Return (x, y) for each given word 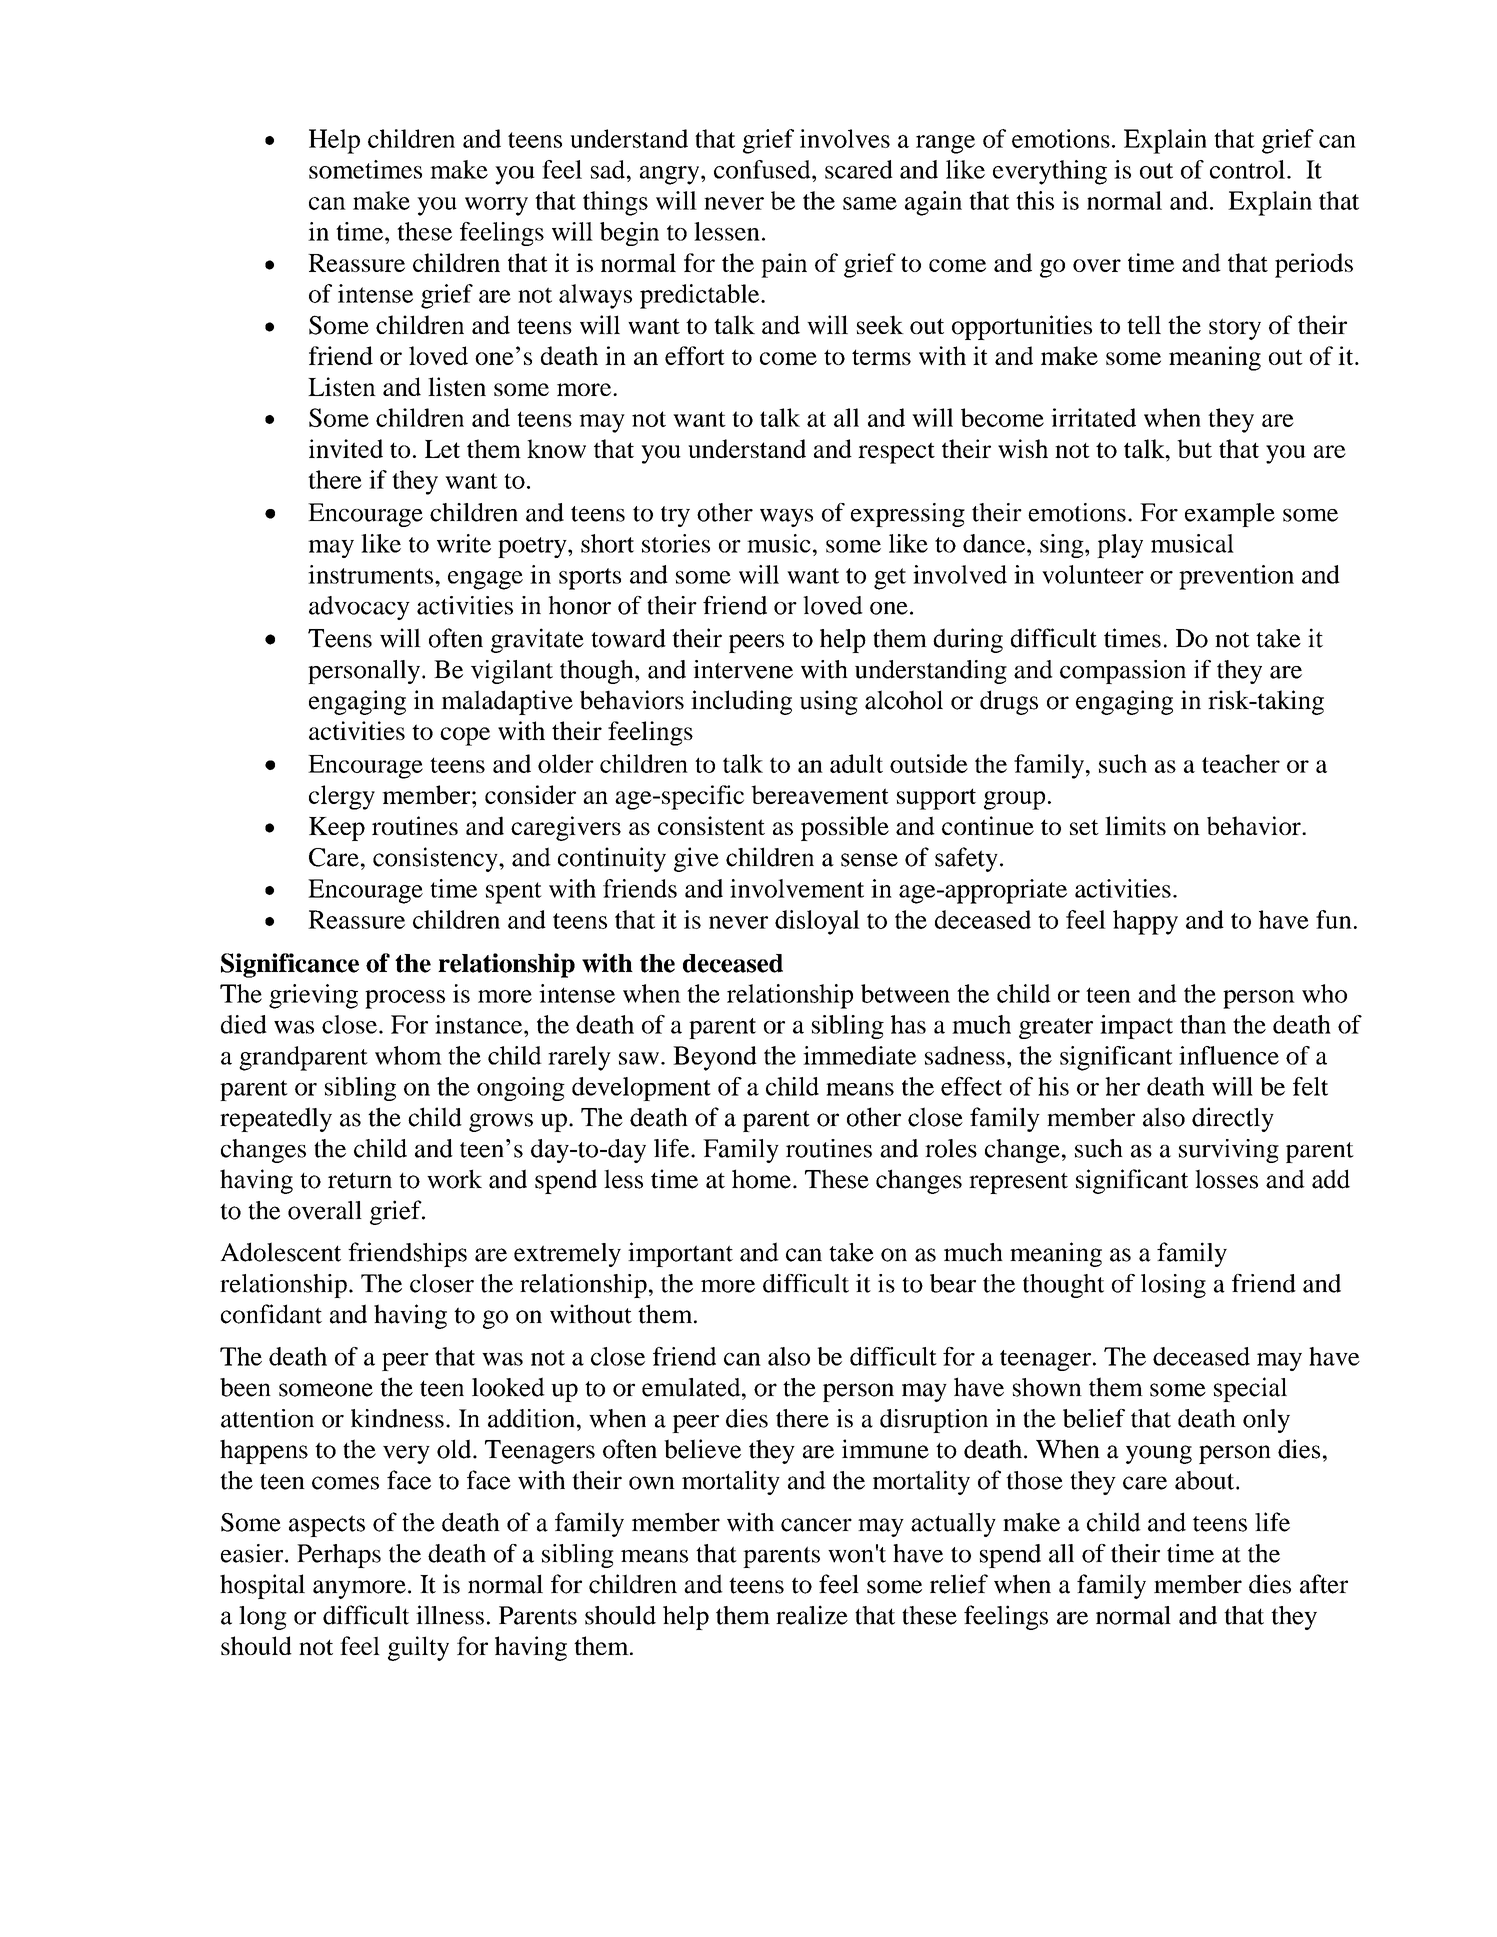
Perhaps (339, 1556)
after (1324, 1584)
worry (496, 206)
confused (763, 169)
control (1247, 169)
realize (812, 1615)
